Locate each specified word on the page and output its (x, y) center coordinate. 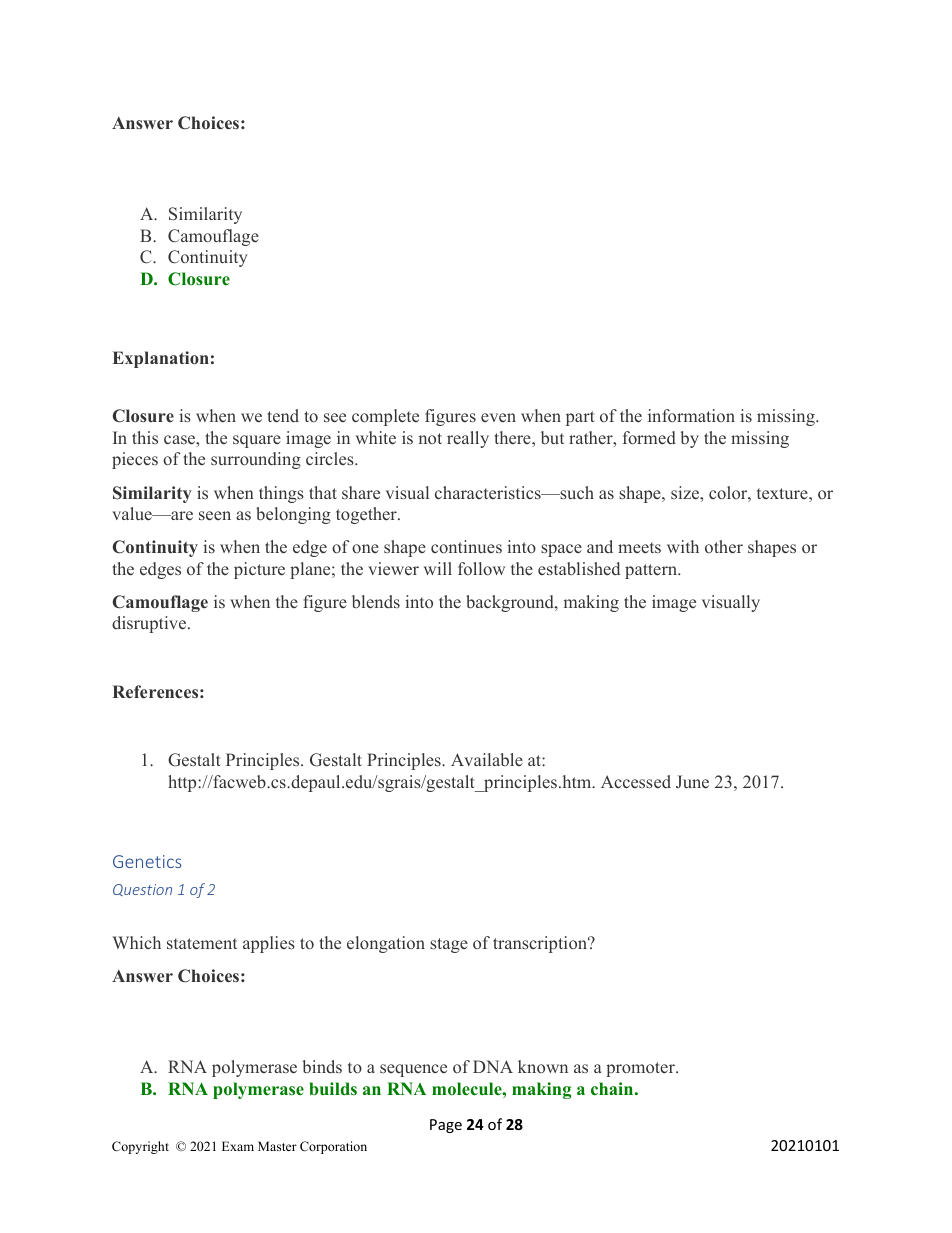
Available (487, 760)
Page (446, 1126)
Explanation (161, 359)
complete (385, 417)
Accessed (636, 781)
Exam (238, 1146)
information (691, 415)
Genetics (147, 861)
